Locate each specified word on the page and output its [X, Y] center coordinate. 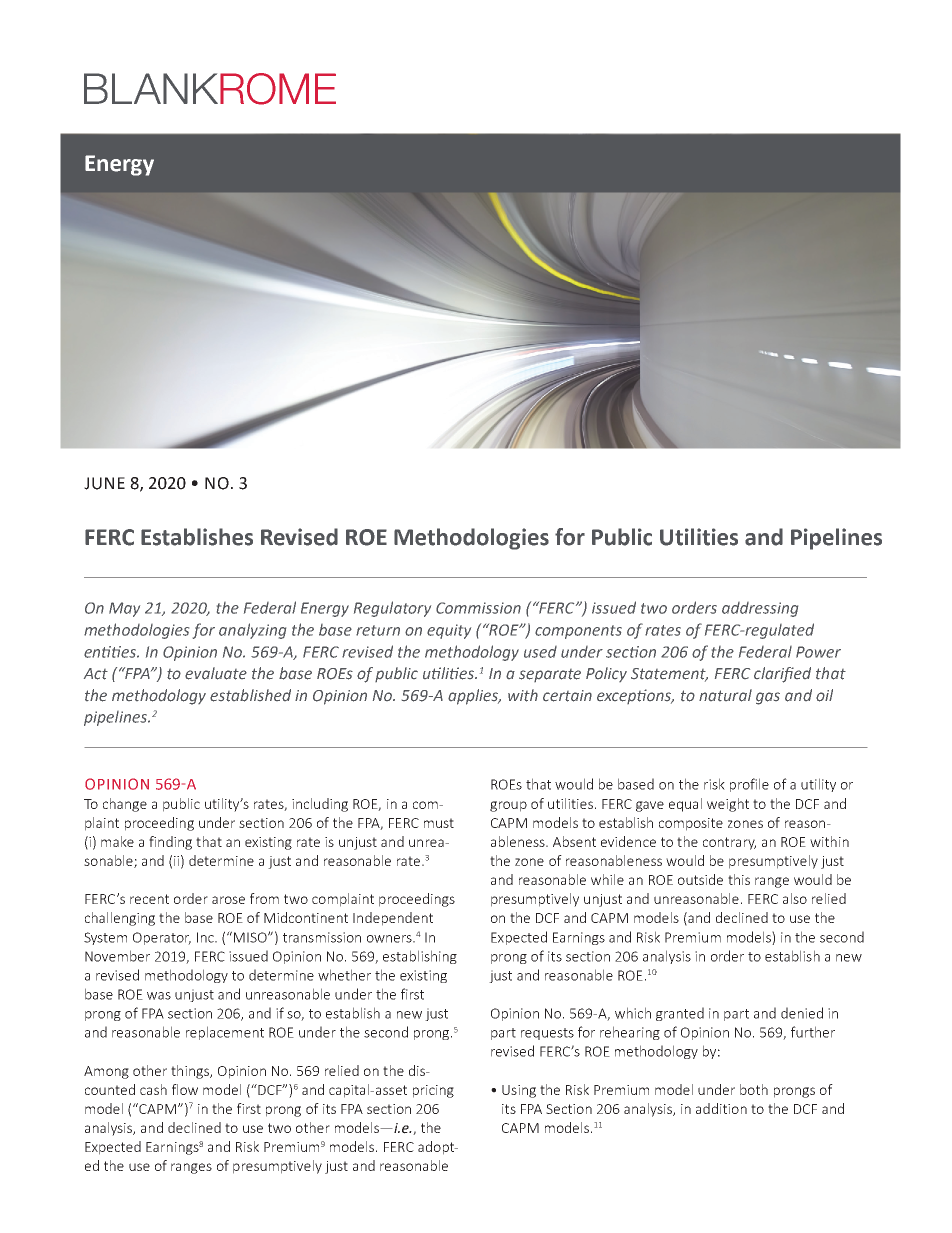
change [125, 805]
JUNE [104, 483]
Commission [478, 608]
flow [185, 1089]
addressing [760, 609]
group [508, 806]
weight [728, 805]
